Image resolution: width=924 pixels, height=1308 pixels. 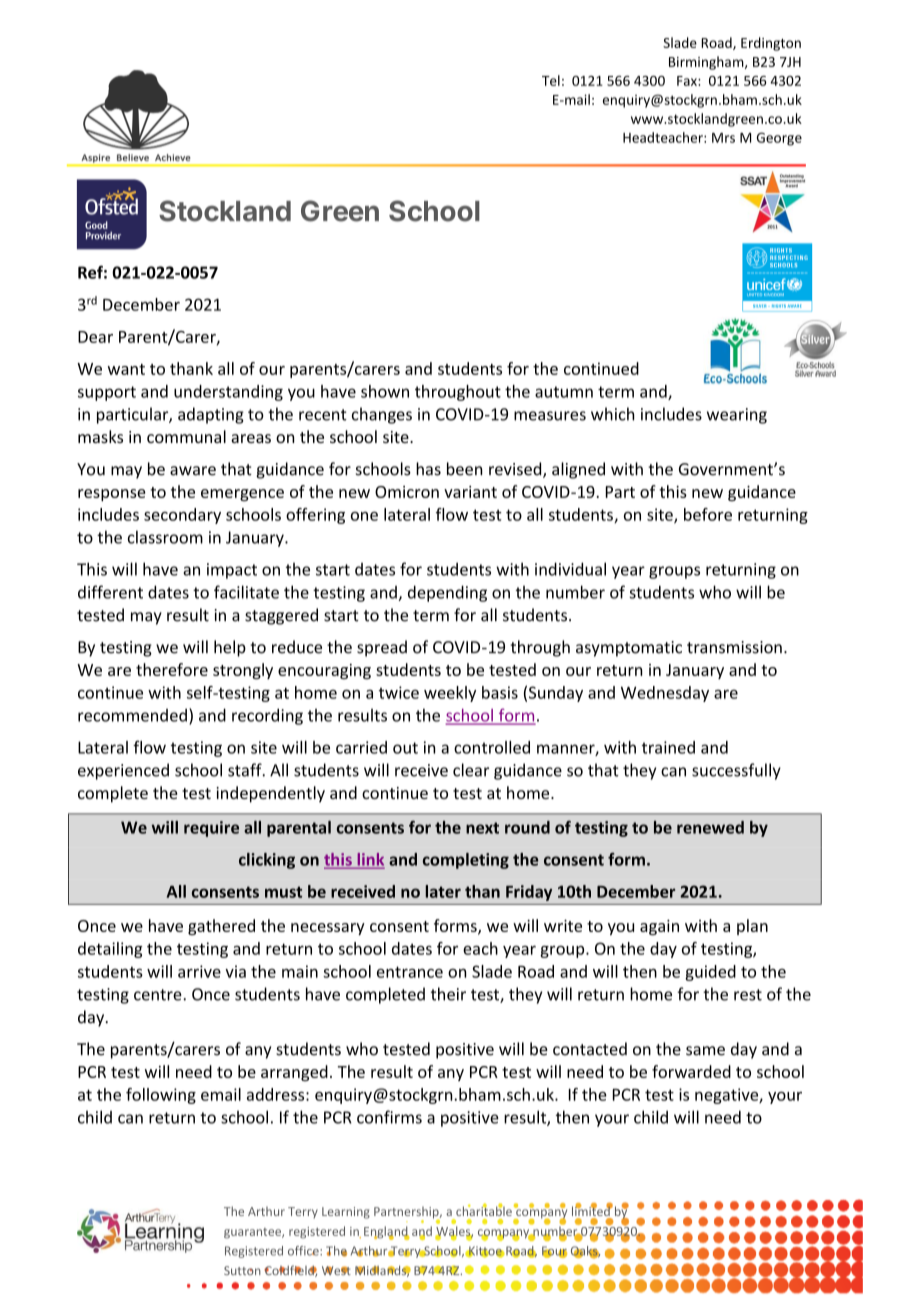 What do you see at coordinates (95, 337) in the image?
I see `Dear` at bounding box center [95, 337].
